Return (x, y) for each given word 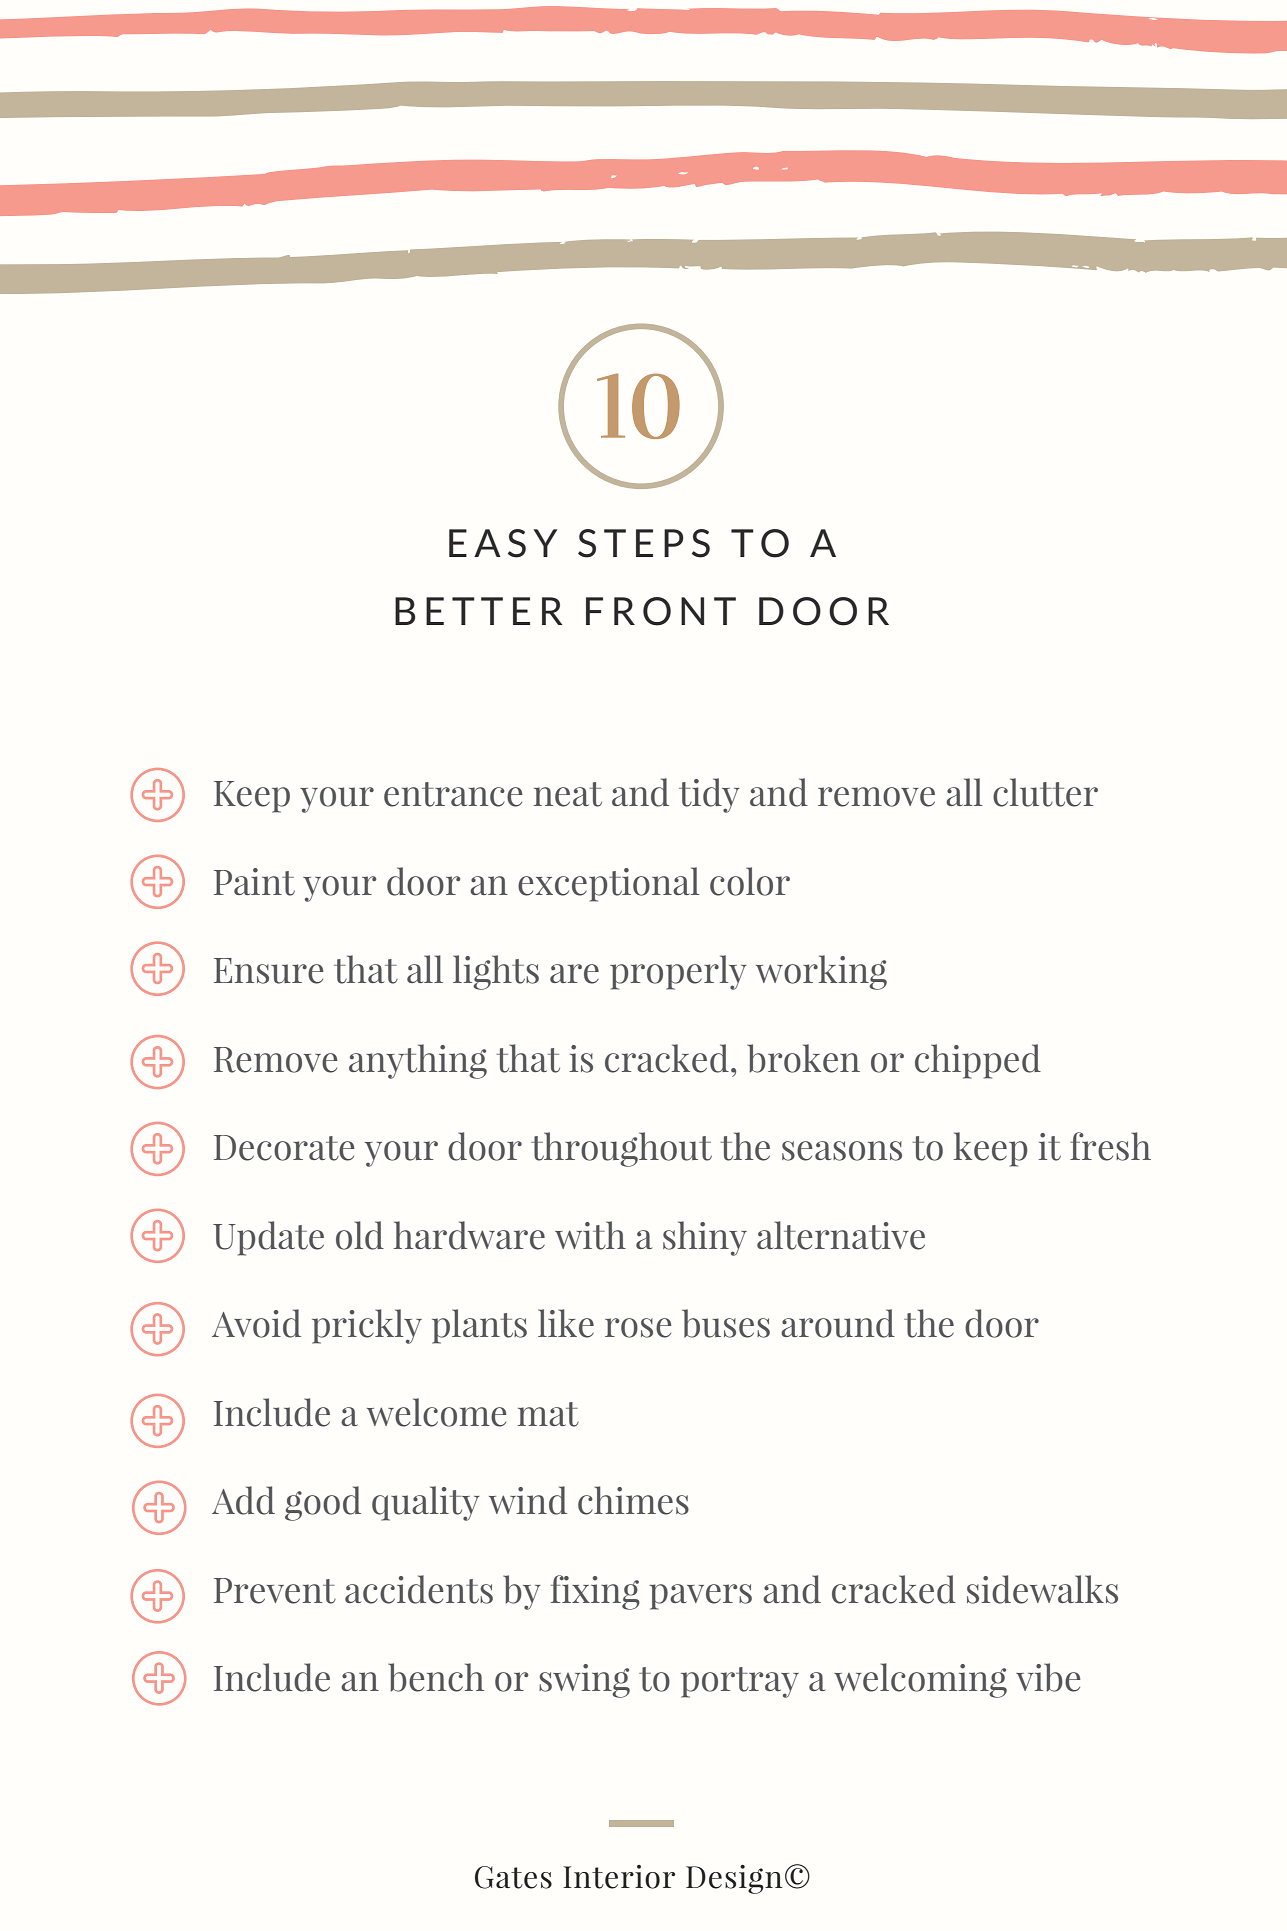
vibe (1048, 1677)
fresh (1110, 1146)
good (323, 1503)
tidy (709, 795)
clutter (1045, 792)
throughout (621, 1149)
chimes (633, 1500)
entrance (453, 794)
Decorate (284, 1148)
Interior (619, 1877)
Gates (513, 1877)
